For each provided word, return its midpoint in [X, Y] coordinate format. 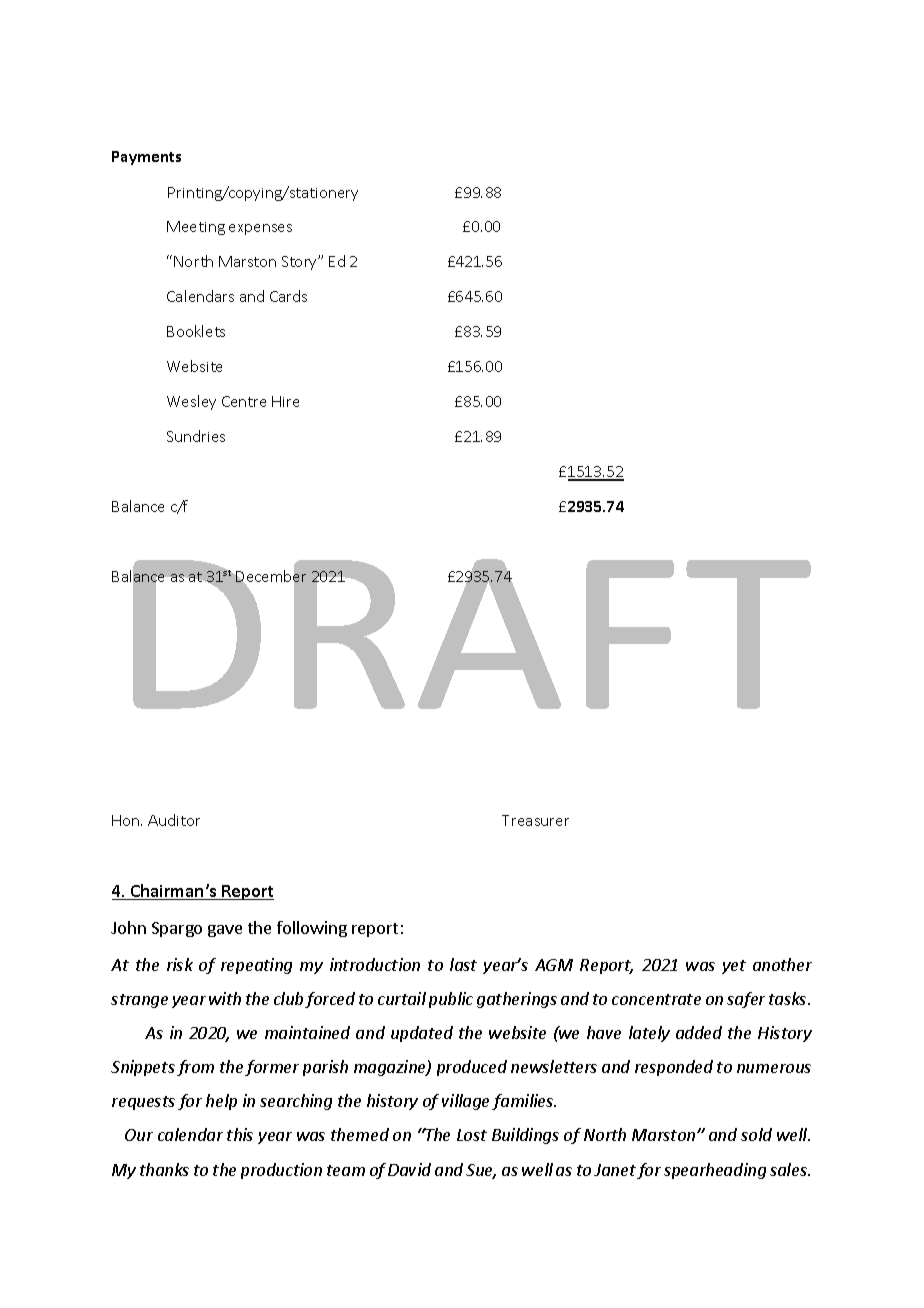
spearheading [715, 1171]
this [240, 1134]
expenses [260, 229]
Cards [288, 296]
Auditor [174, 820]
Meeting [196, 228]
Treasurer [535, 820]
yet [734, 967]
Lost [472, 1135]
